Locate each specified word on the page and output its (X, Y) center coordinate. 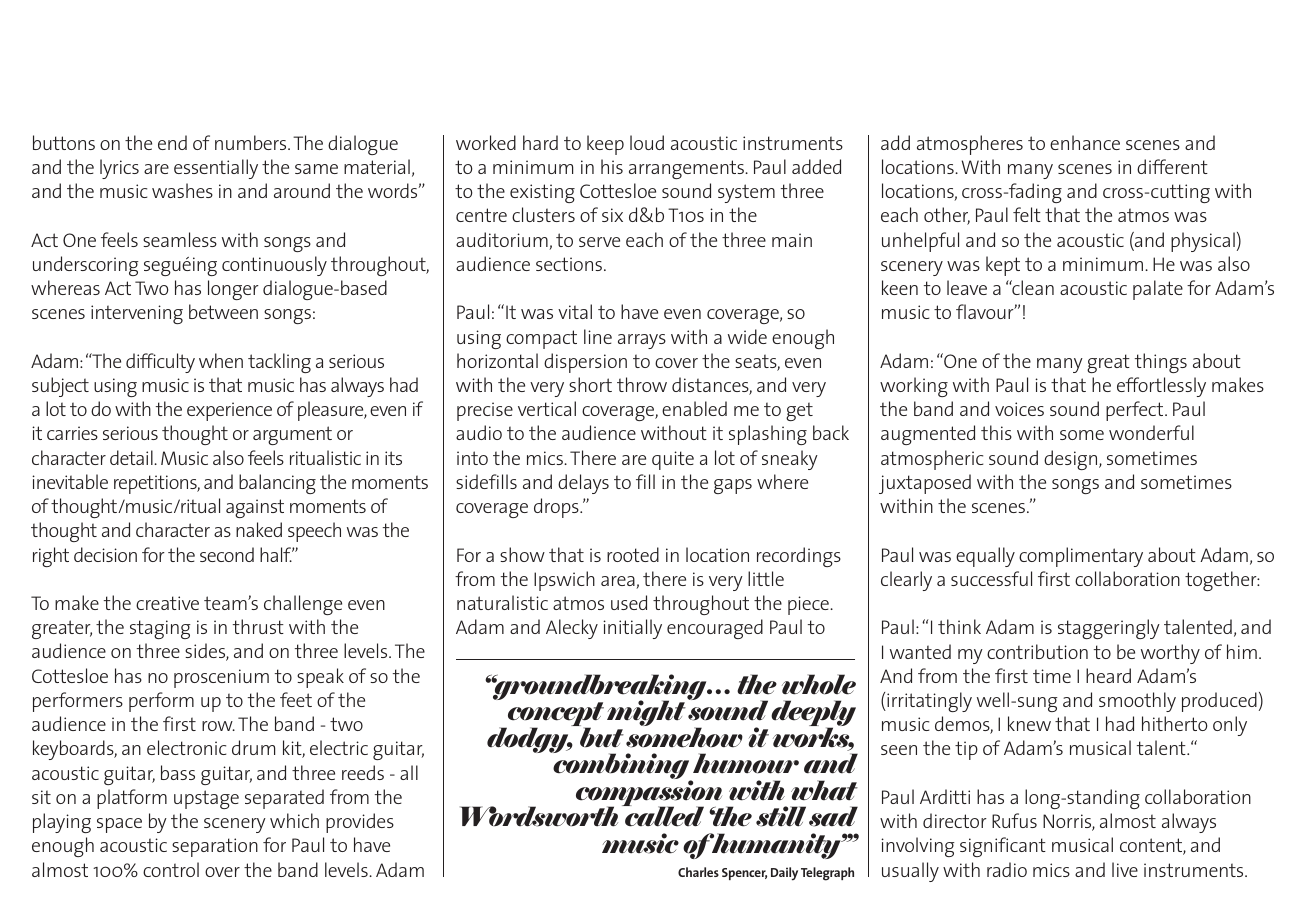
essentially (216, 169)
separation (215, 847)
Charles (698, 872)
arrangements (687, 169)
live (1125, 869)
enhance (1085, 142)
